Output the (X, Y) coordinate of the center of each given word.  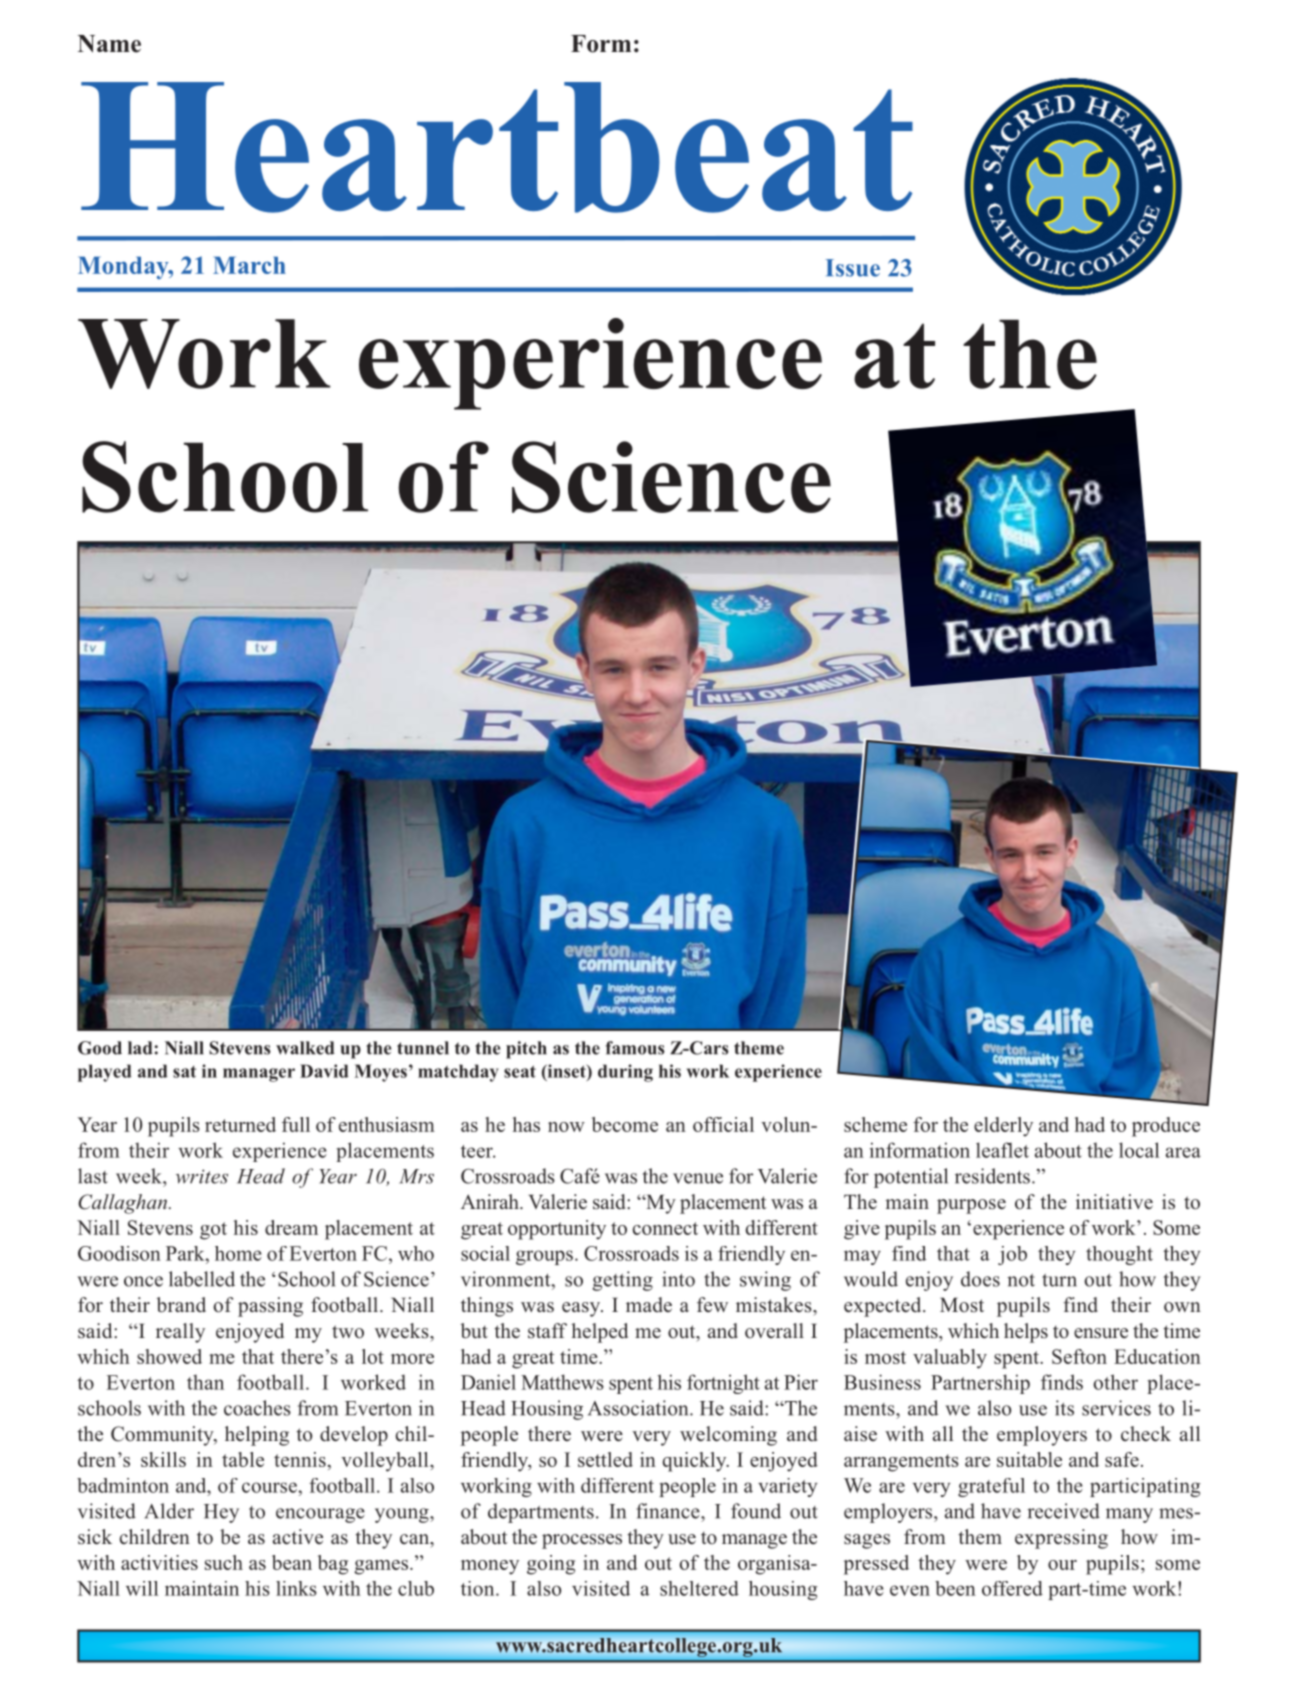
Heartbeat (497, 147)
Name (109, 44)
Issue (852, 268)
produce (1166, 1127)
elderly (1003, 1127)
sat (184, 1072)
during (625, 1073)
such (224, 1562)
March (249, 265)
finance (669, 1511)
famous (635, 1048)
